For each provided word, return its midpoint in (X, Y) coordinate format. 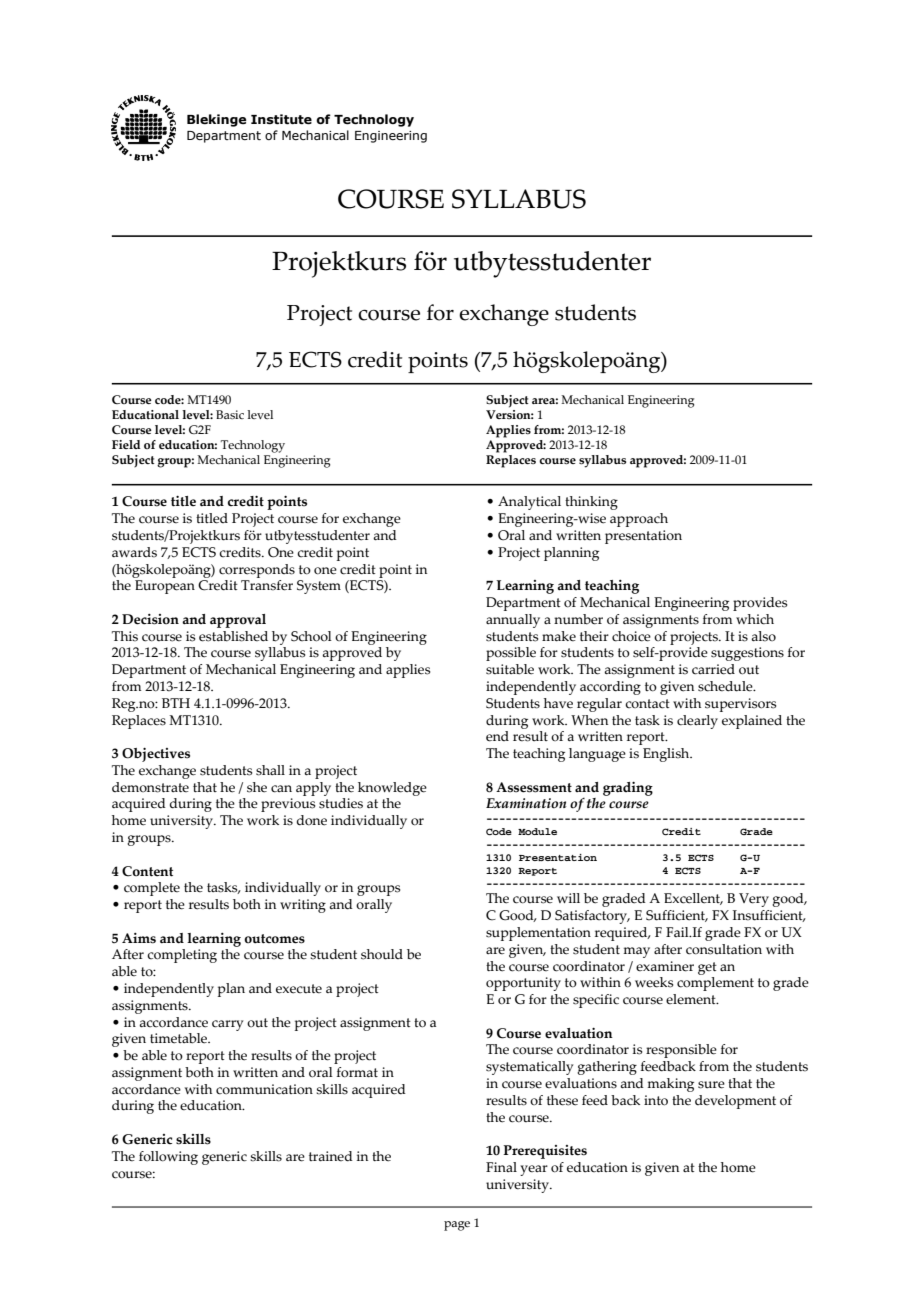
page (457, 1226)
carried (713, 669)
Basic (230, 414)
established (233, 636)
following (168, 1158)
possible (511, 654)
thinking (591, 503)
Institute (281, 119)
